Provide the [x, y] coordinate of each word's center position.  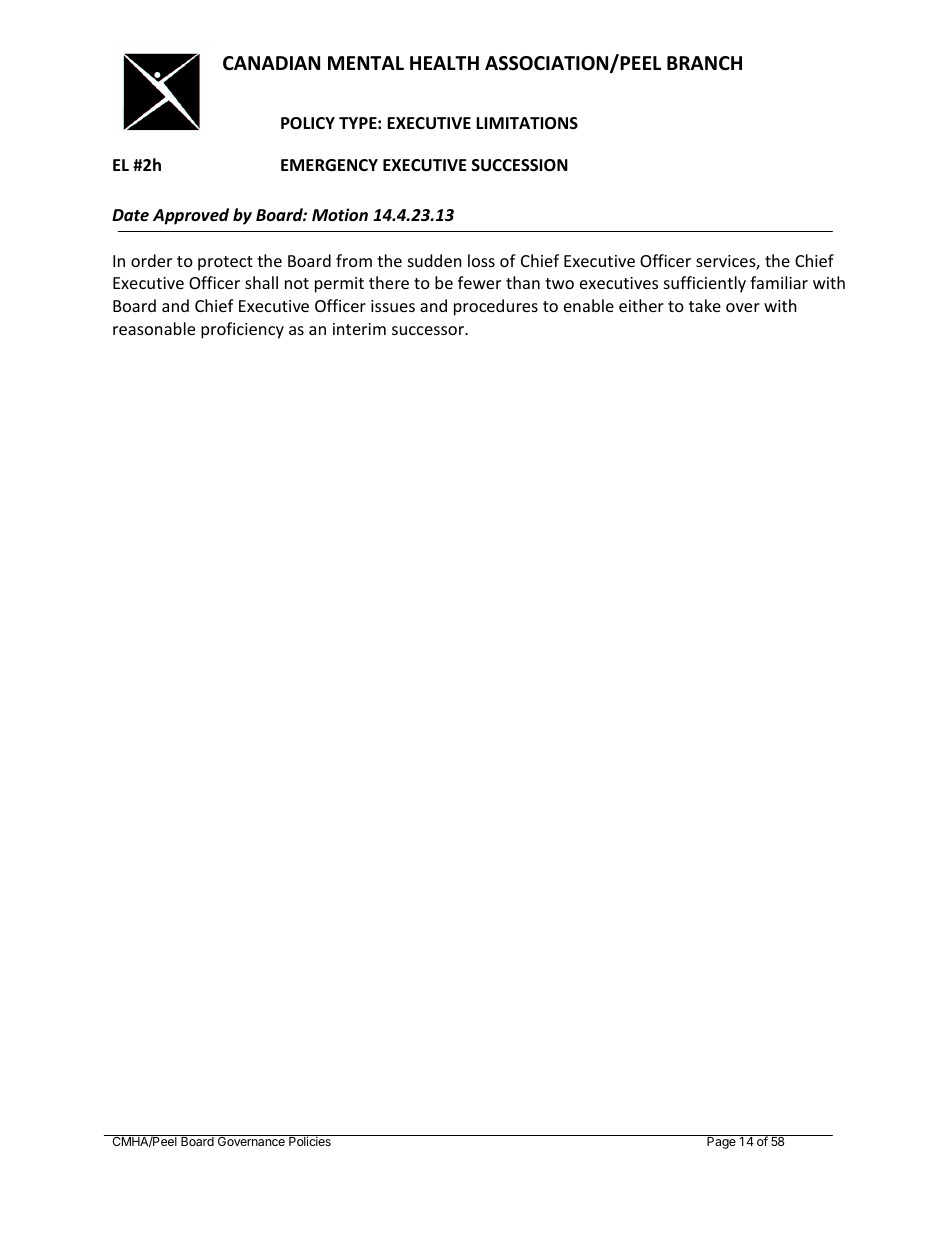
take [705, 305]
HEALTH [444, 63]
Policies [310, 1140]
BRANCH [704, 63]
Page [721, 1142]
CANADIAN [271, 63]
